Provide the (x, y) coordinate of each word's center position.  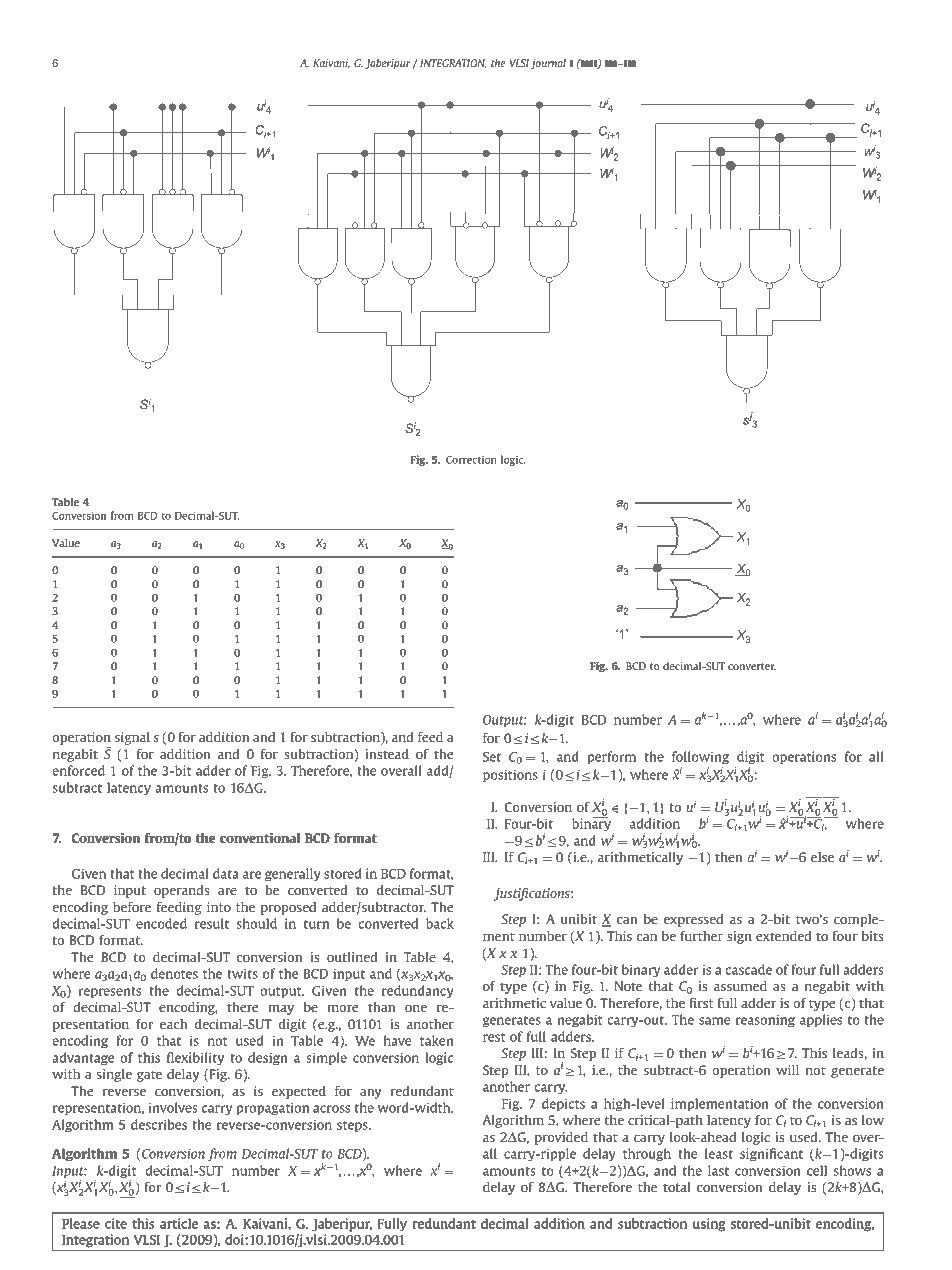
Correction (471, 459)
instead (387, 754)
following (700, 757)
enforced (78, 770)
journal (548, 64)
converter (752, 666)
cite (116, 1223)
